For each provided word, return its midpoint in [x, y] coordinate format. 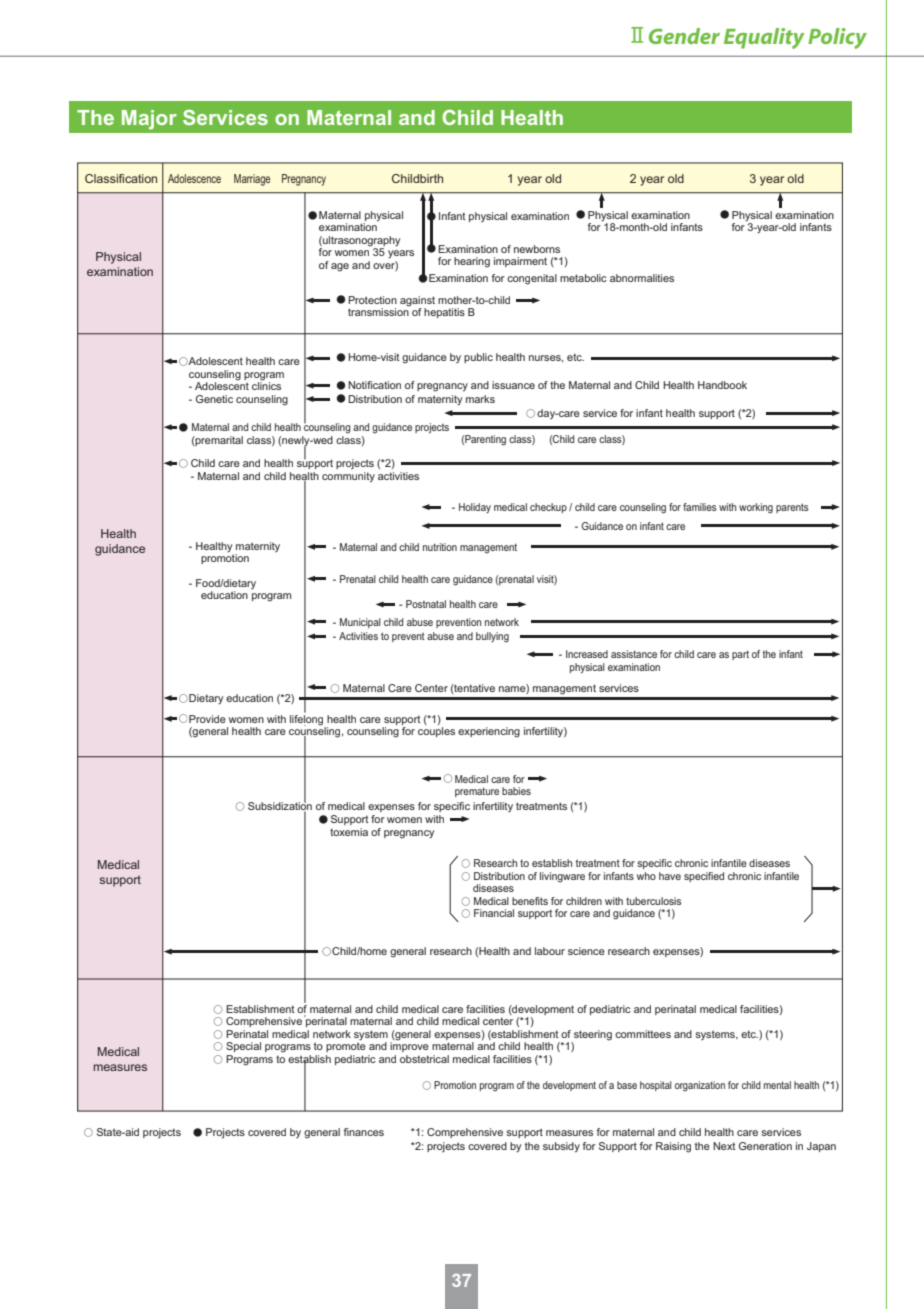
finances [364, 1132]
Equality [764, 38]
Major [149, 120]
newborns [537, 249]
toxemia [349, 832]
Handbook [722, 385]
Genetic [214, 399]
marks [480, 399]
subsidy [561, 1147]
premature [477, 792]
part [740, 655]
